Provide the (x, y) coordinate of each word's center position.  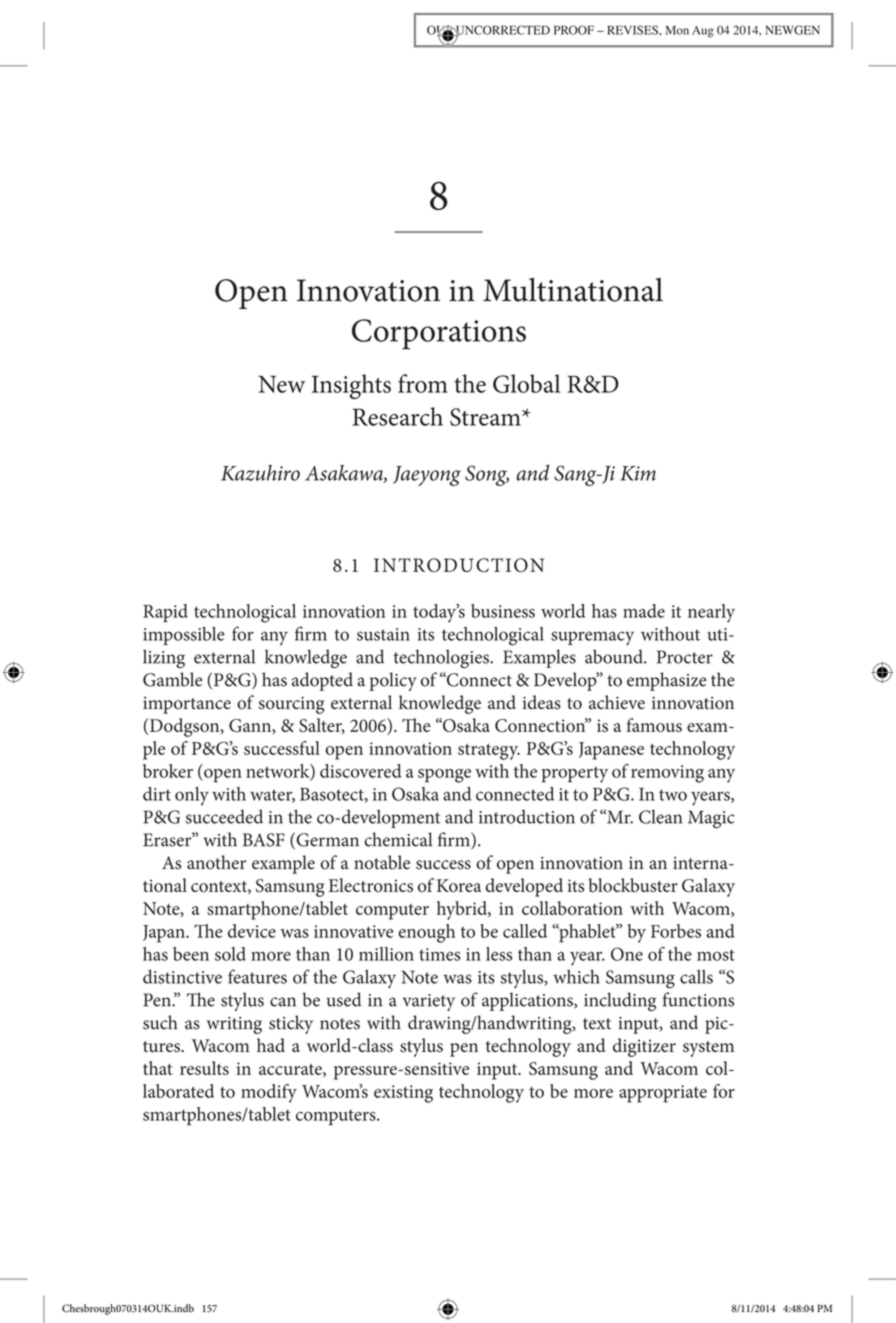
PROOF (574, 30)
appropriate (663, 1094)
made (644, 611)
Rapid (165, 613)
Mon (677, 30)
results (204, 1068)
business (503, 611)
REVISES (633, 30)
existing (403, 1094)
